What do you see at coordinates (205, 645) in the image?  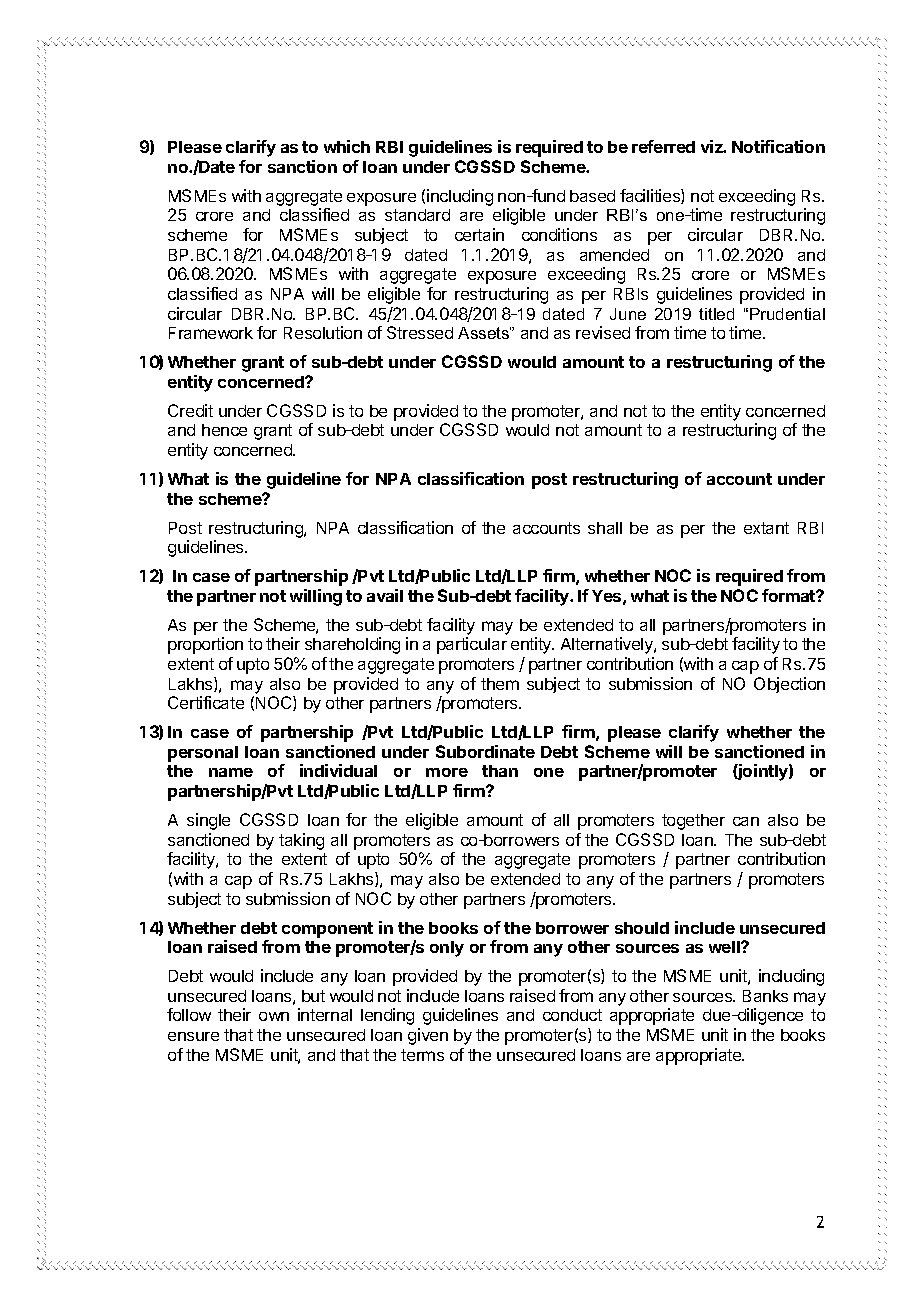 I see `proportion` at bounding box center [205, 645].
